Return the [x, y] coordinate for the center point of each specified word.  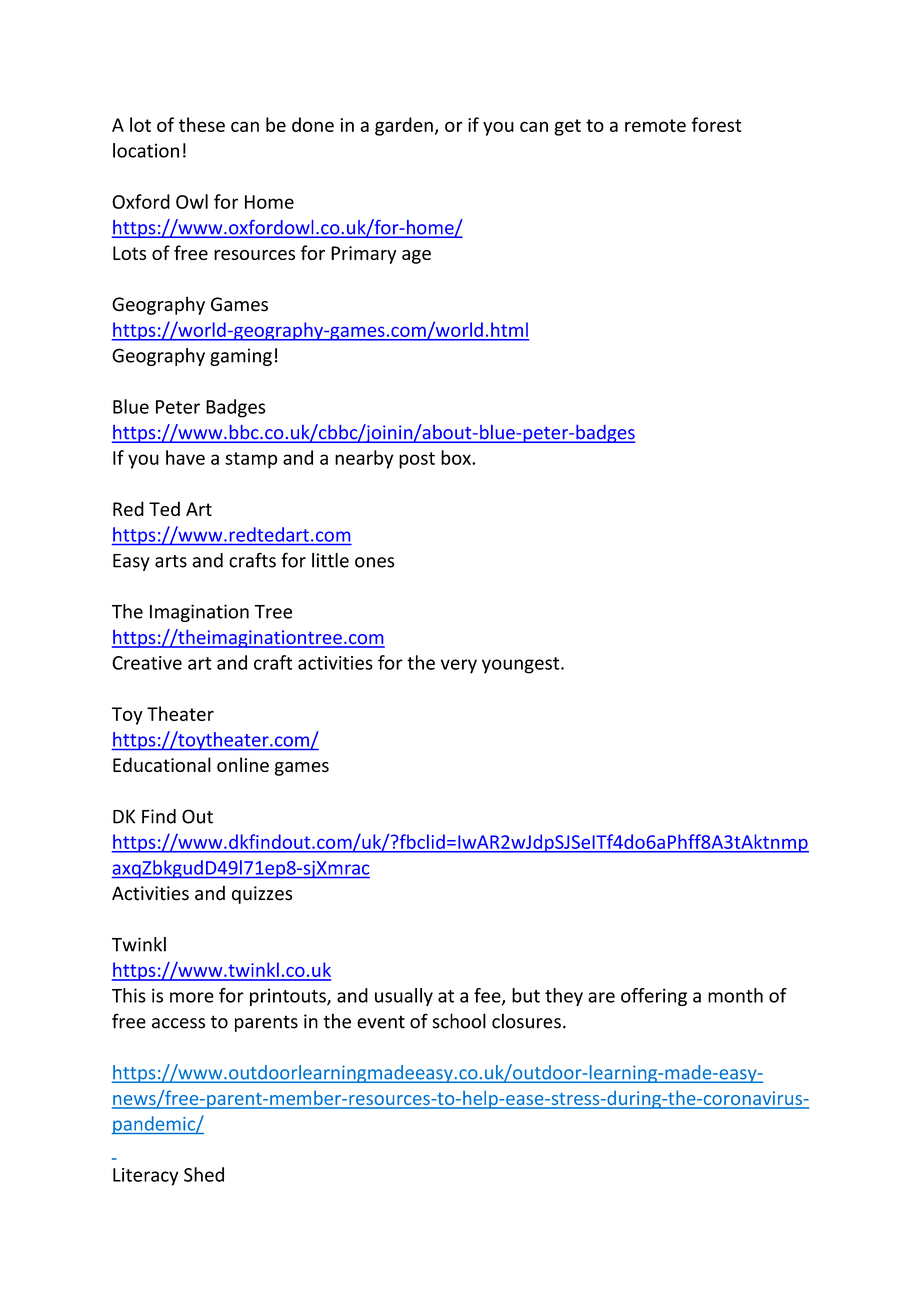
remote [655, 125]
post [417, 460]
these [202, 124]
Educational [162, 764]
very [459, 666]
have [185, 457]
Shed [204, 1174]
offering [654, 997]
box [457, 457]
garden [404, 126]
